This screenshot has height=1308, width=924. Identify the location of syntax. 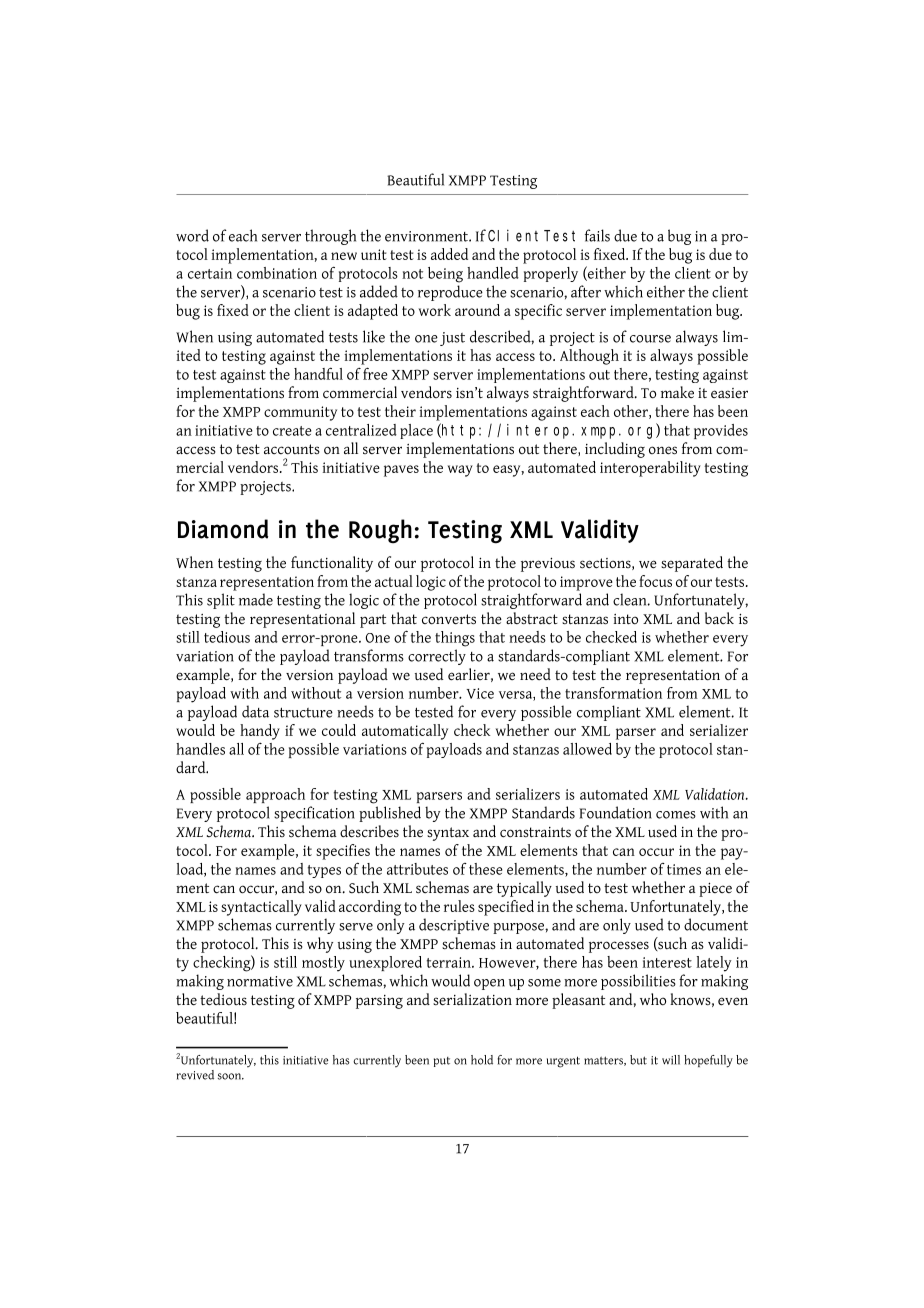
(448, 834).
